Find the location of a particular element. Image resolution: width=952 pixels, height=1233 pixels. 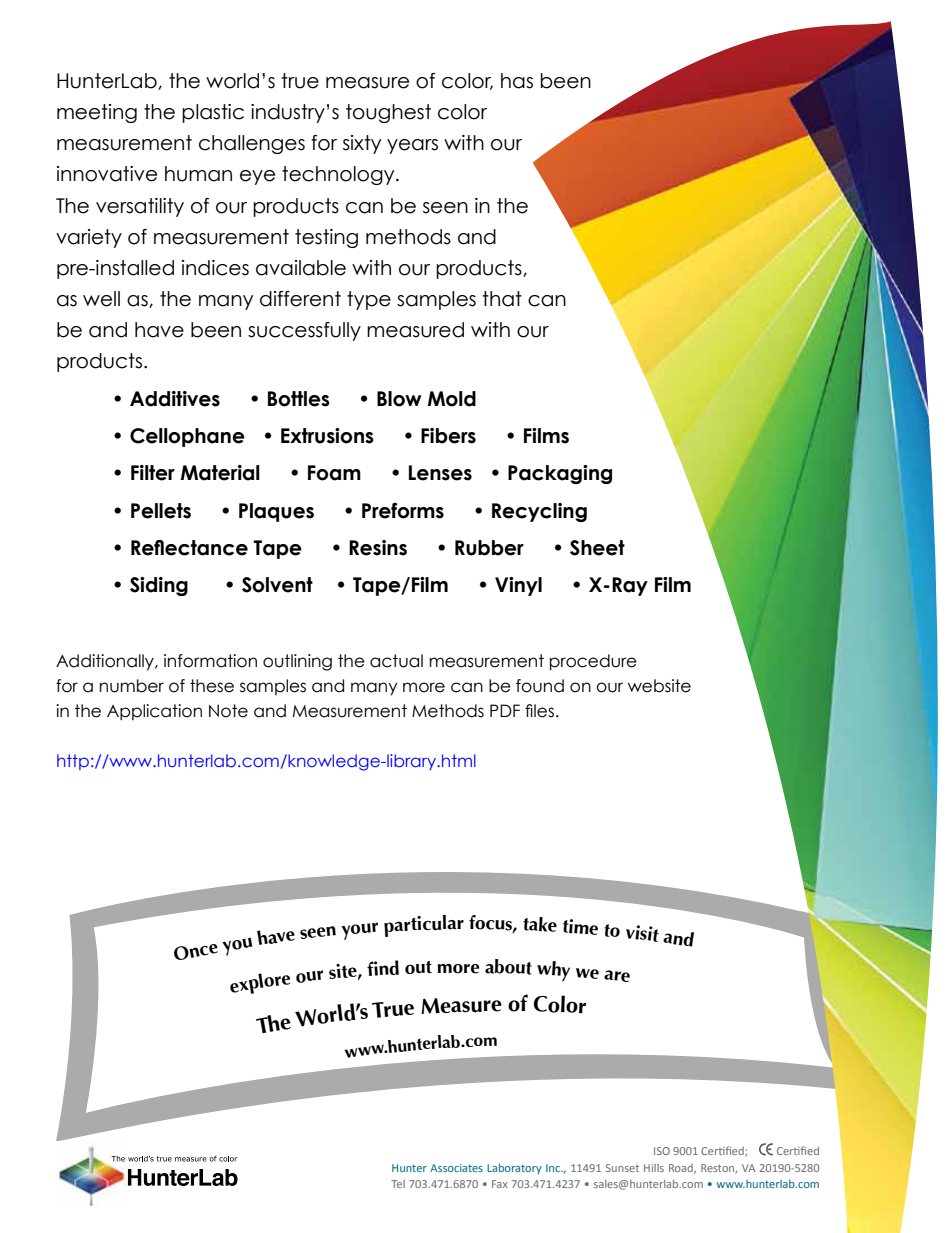

Application is located at coordinates (154, 712).
